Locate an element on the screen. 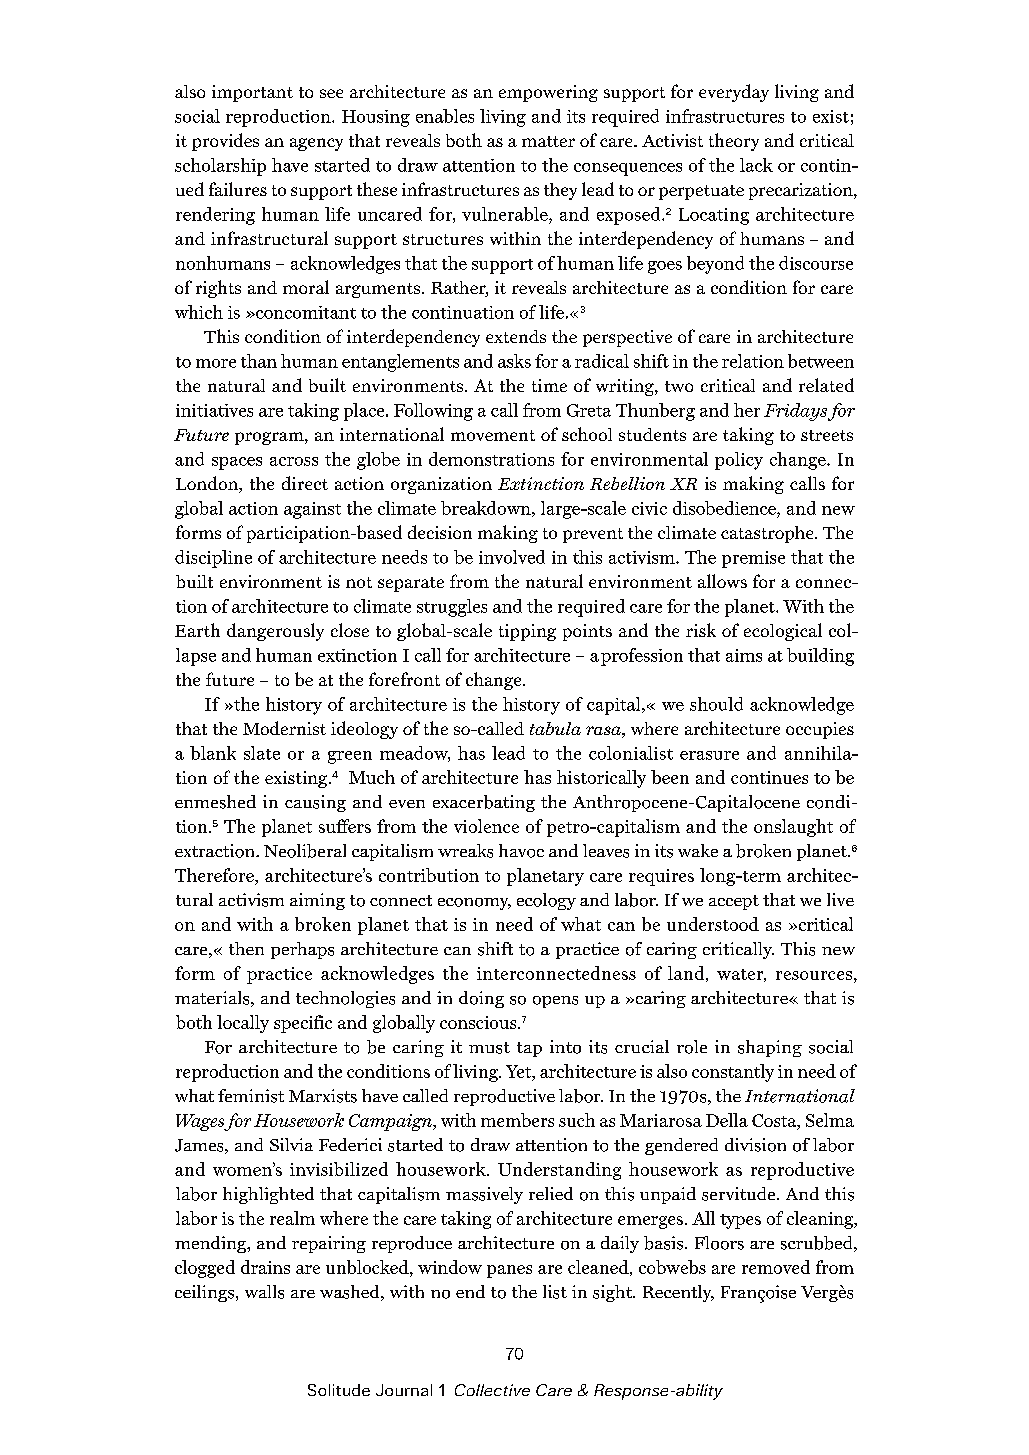 The height and width of the screenshot is (1455, 1029). matter is located at coordinates (548, 141).
